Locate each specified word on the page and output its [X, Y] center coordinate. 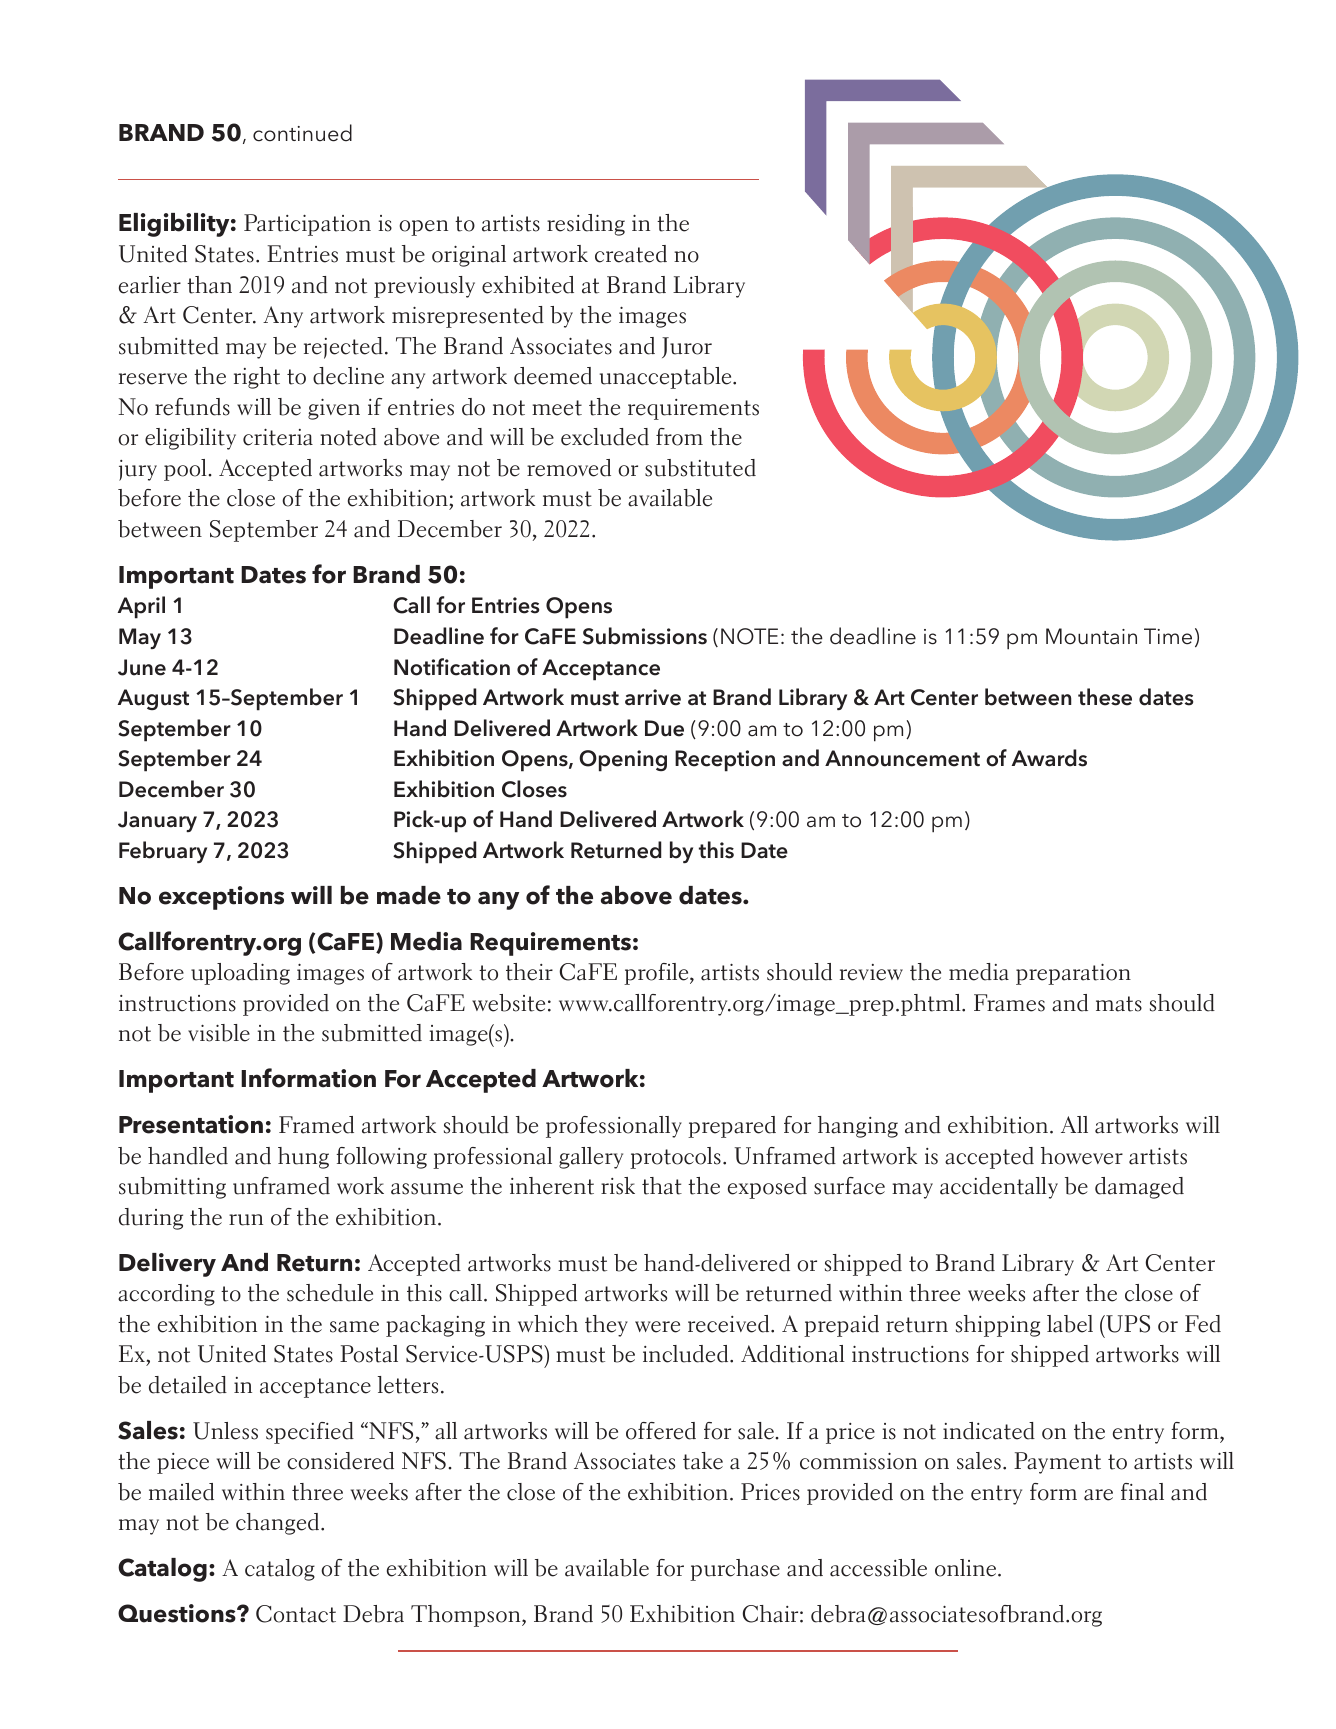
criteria [278, 437]
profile [657, 974]
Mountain [1091, 636]
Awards [1049, 758]
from [679, 437]
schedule [330, 1293]
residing [586, 225]
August [153, 699]
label [1070, 1324]
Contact [296, 1614]
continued [302, 133]
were [657, 1327]
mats [1119, 1004]
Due [664, 728]
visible [219, 1033]
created [631, 254]
